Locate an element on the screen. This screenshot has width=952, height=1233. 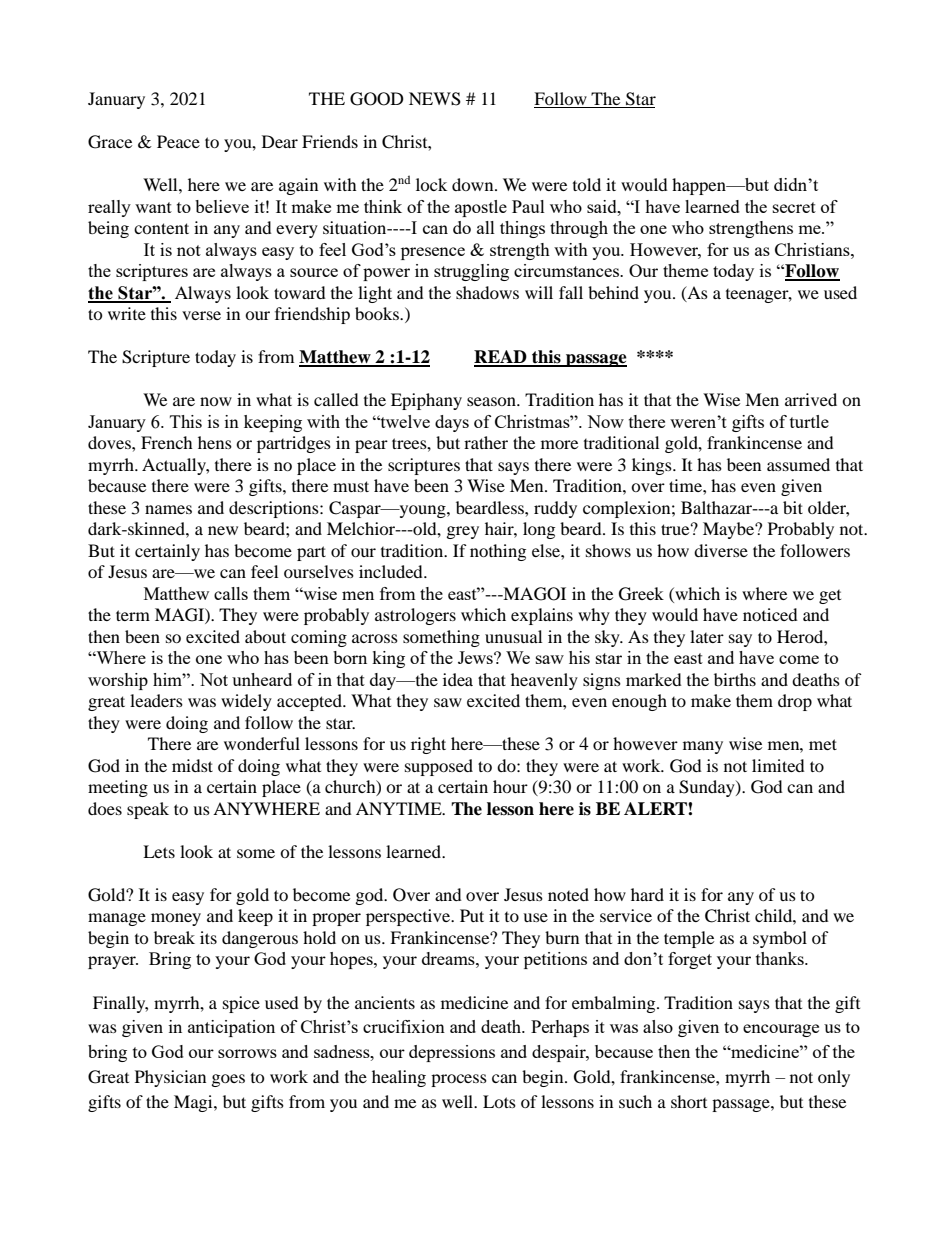
NEWS is located at coordinates (435, 99).
